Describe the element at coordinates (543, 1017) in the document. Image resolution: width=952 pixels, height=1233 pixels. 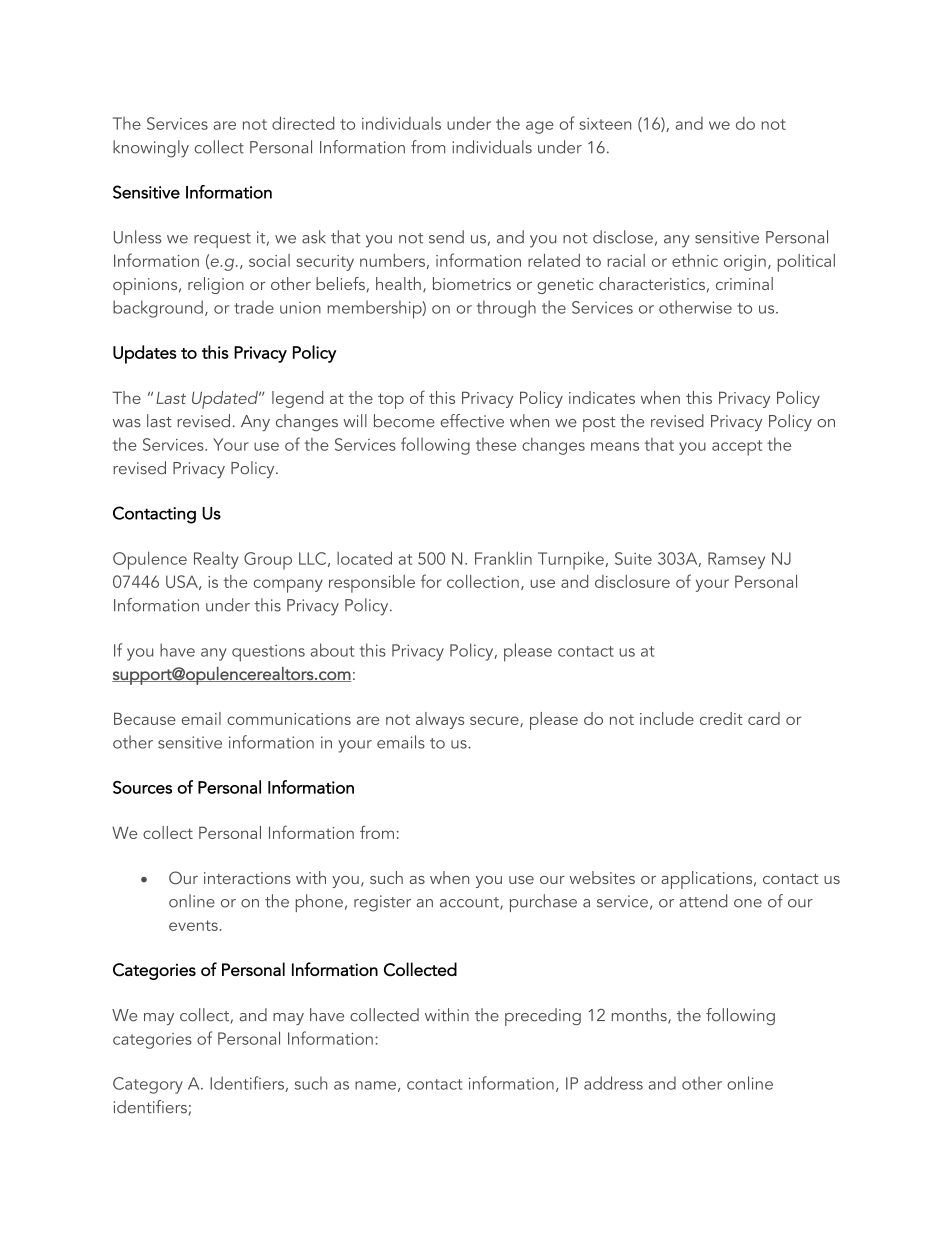
I see `preceding` at that location.
